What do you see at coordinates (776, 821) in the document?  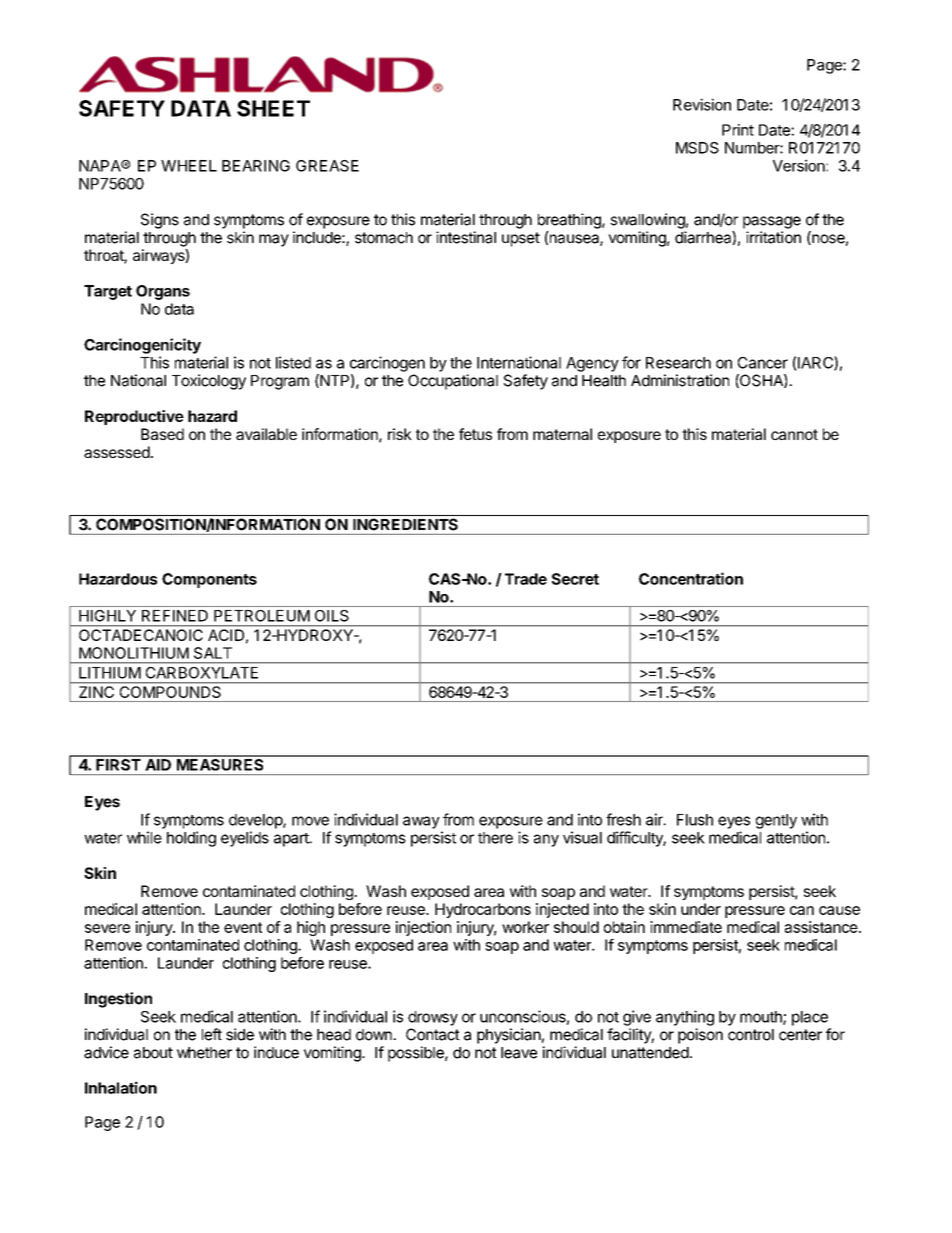 I see `gently` at bounding box center [776, 821].
